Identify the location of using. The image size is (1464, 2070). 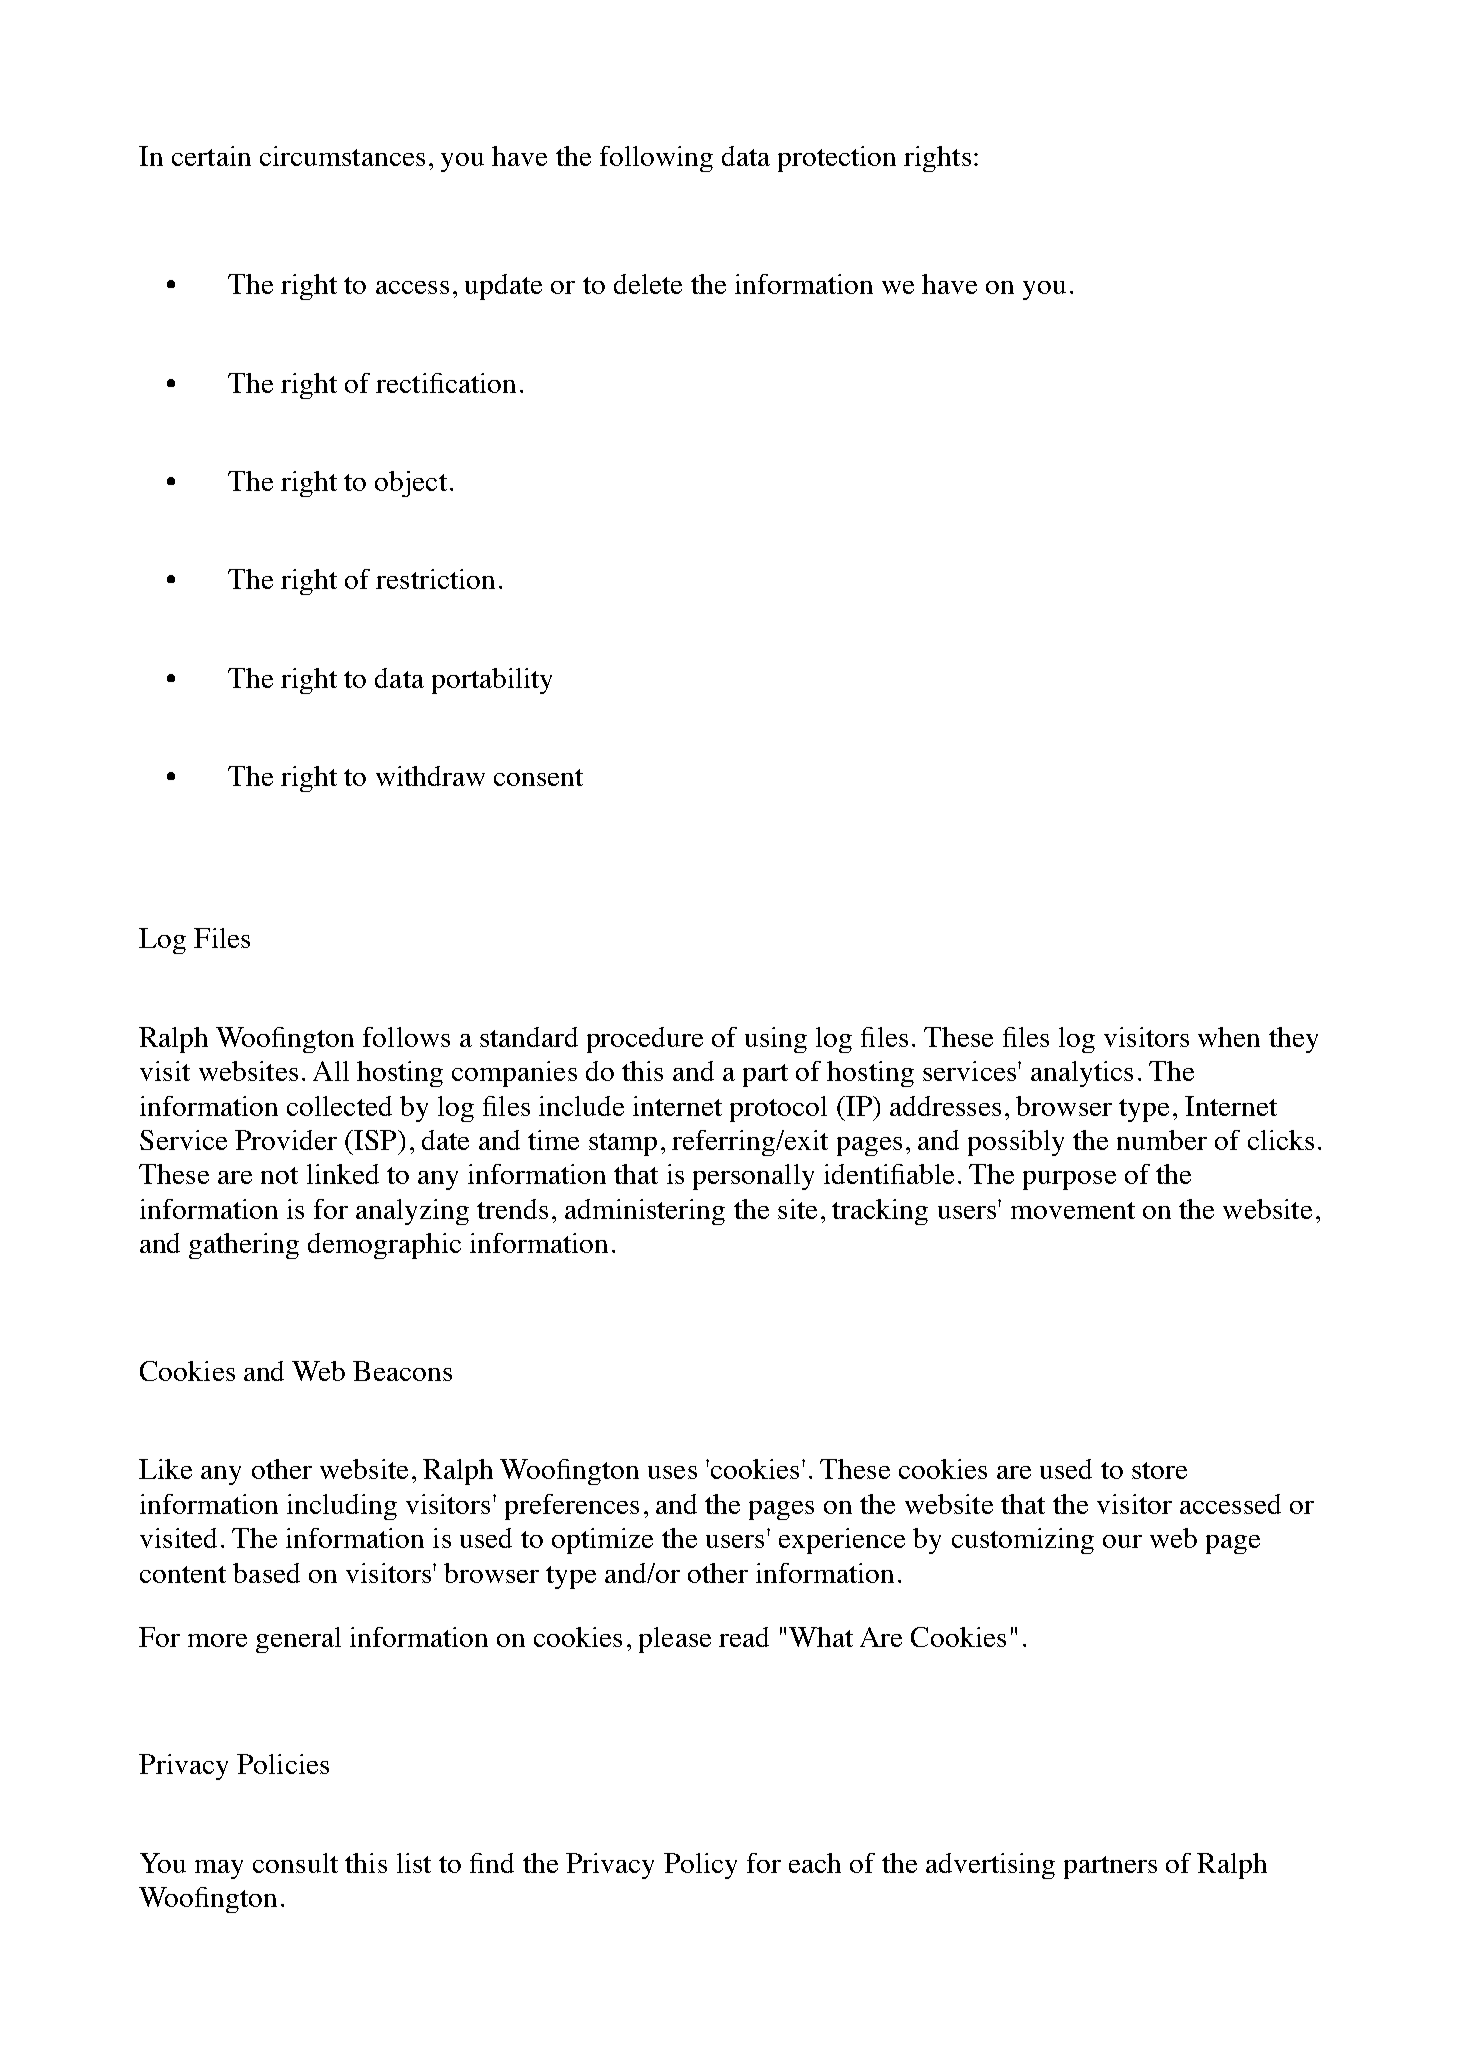
(776, 1040).
